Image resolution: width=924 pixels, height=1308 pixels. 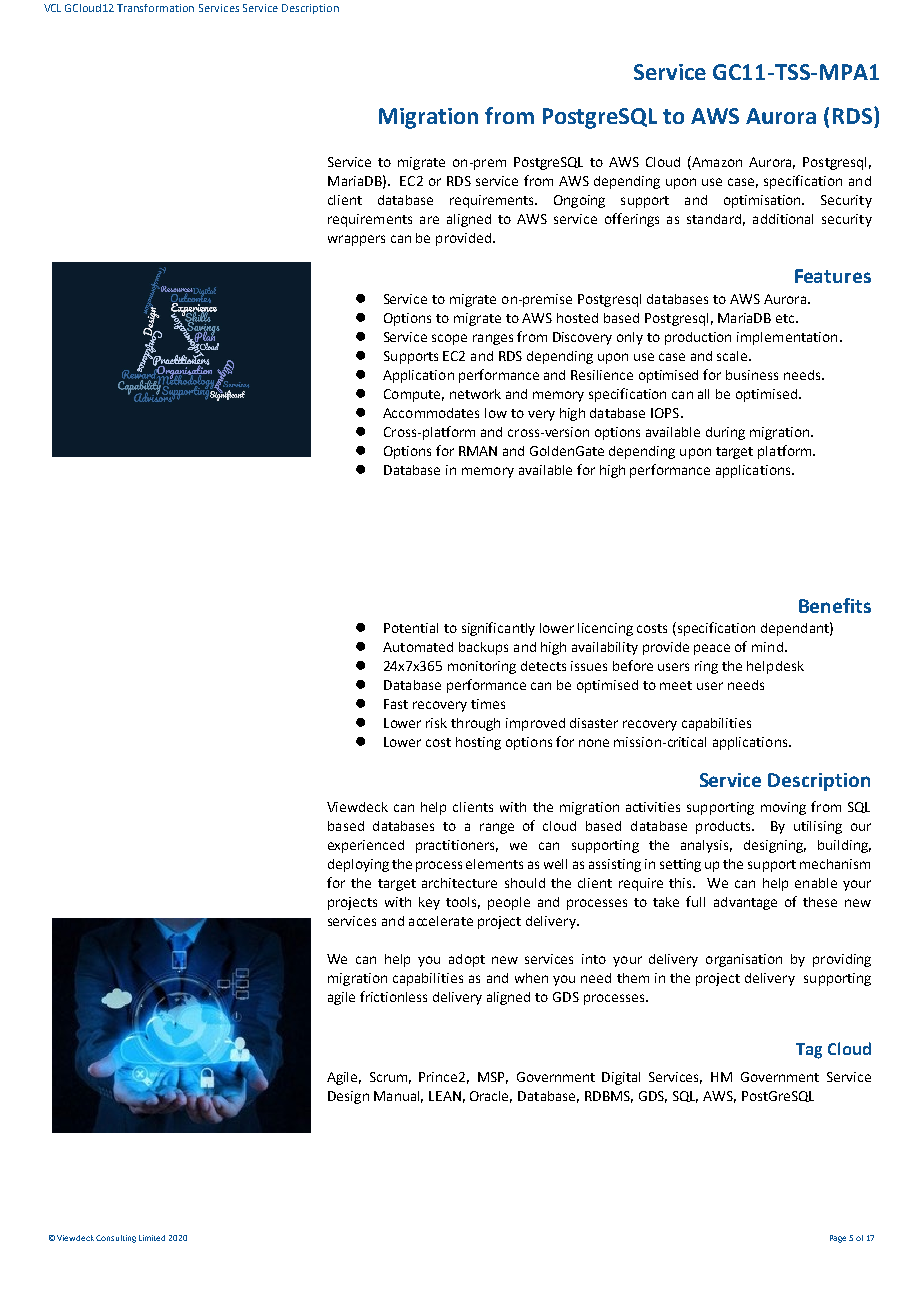 What do you see at coordinates (356, 240) in the image?
I see `wrappers` at bounding box center [356, 240].
